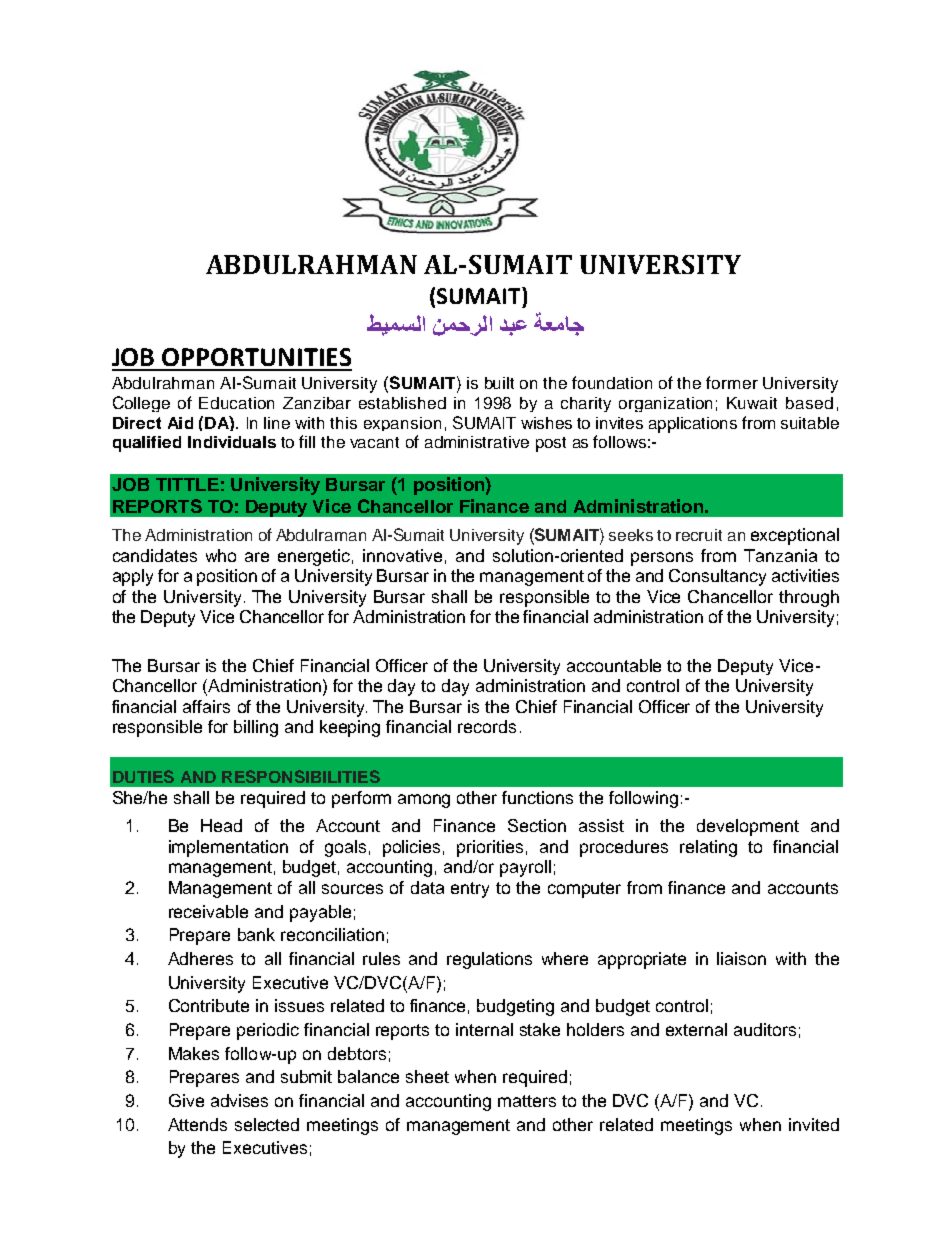  What do you see at coordinates (499, 383) in the image?
I see `built` at bounding box center [499, 383].
